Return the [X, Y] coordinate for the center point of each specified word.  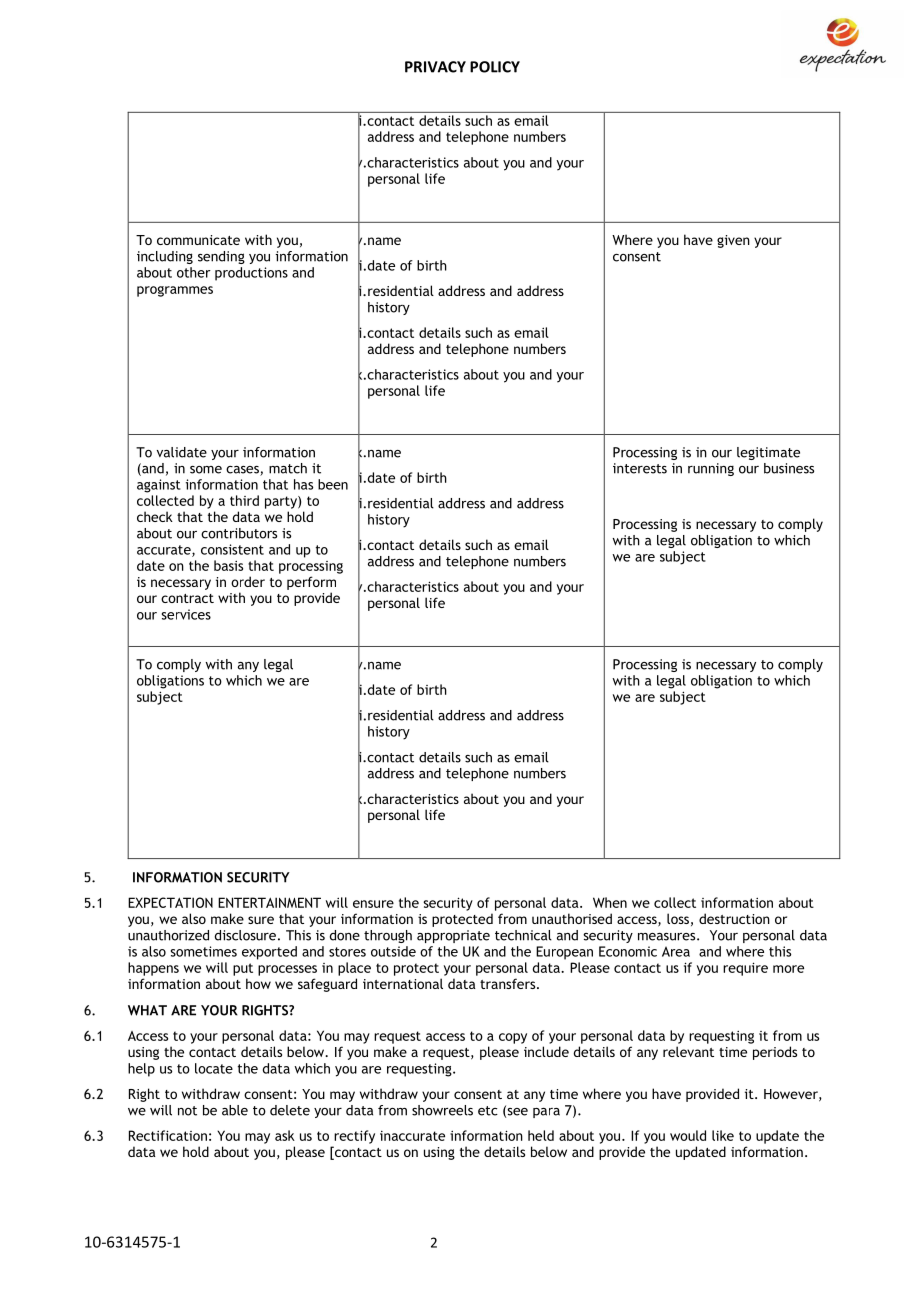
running [711, 469]
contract [187, 598]
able [235, 1110]
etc [488, 1111]
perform [311, 583]
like [723, 1135]
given [733, 241]
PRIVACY [435, 67]
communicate [198, 240]
